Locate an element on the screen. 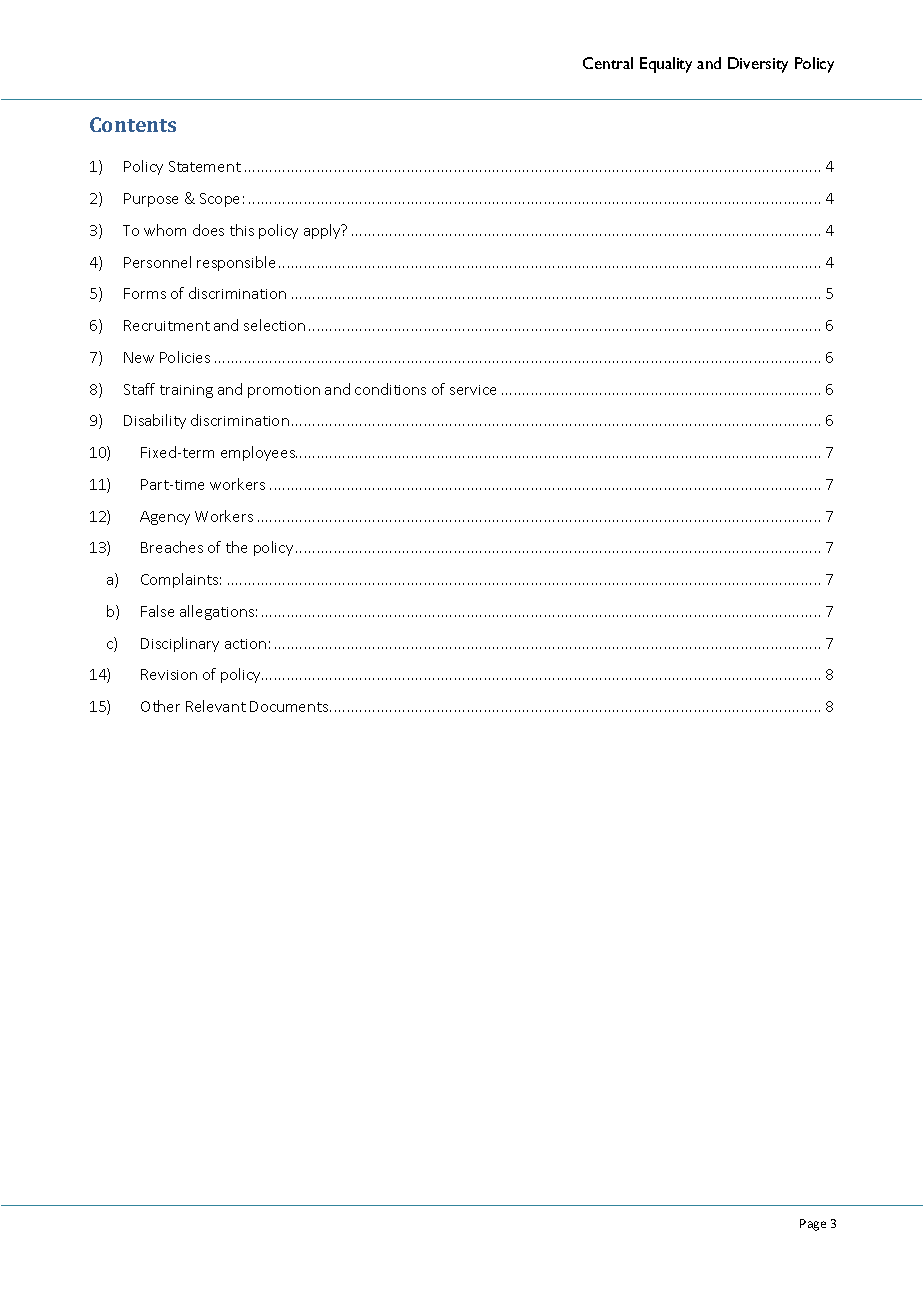 The image size is (924, 1308). Other is located at coordinates (160, 706).
